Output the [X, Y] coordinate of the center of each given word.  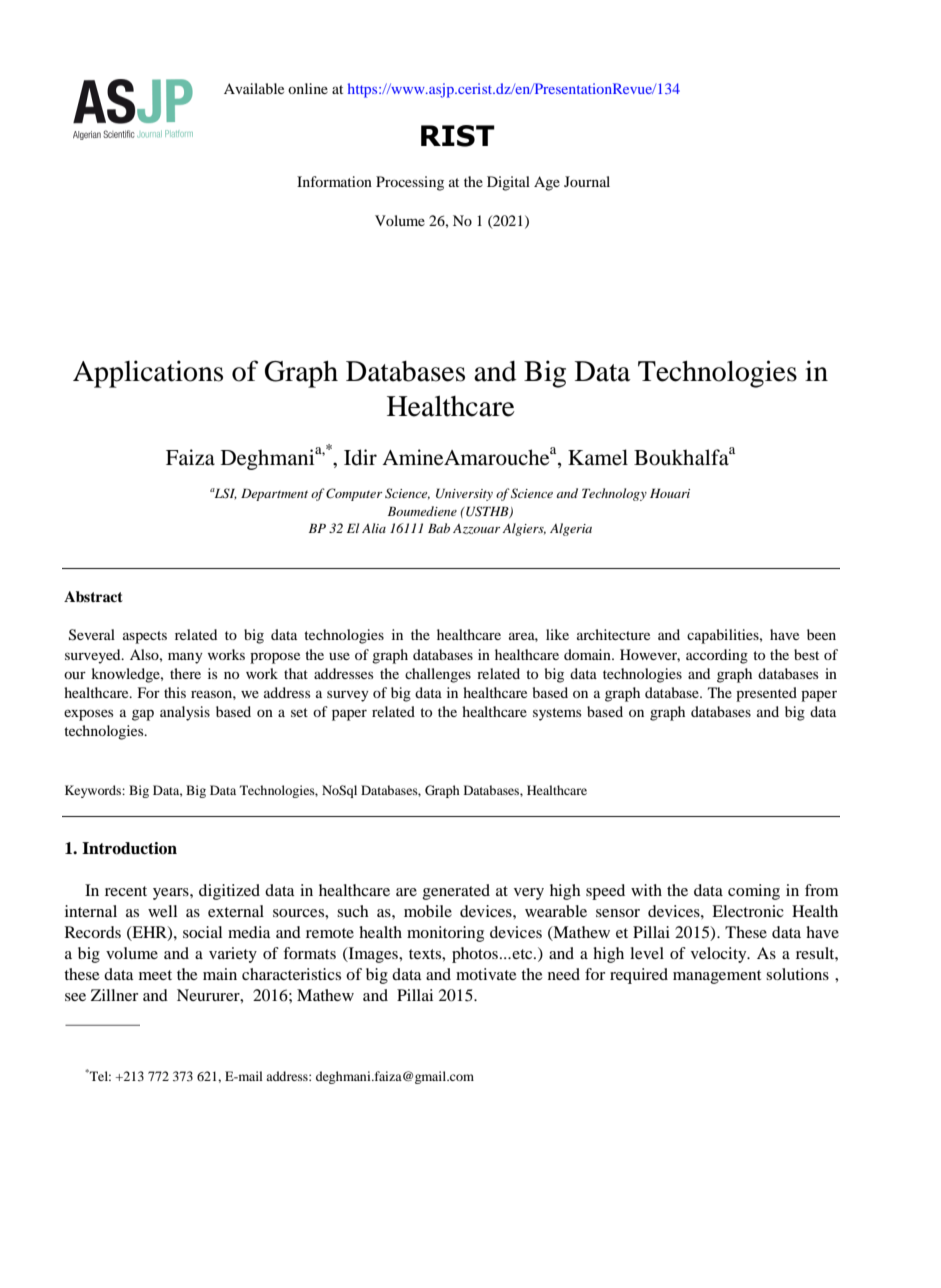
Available [254, 88]
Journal [587, 181]
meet [155, 975]
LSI [224, 494]
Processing [410, 183]
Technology [614, 494]
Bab [439, 528]
